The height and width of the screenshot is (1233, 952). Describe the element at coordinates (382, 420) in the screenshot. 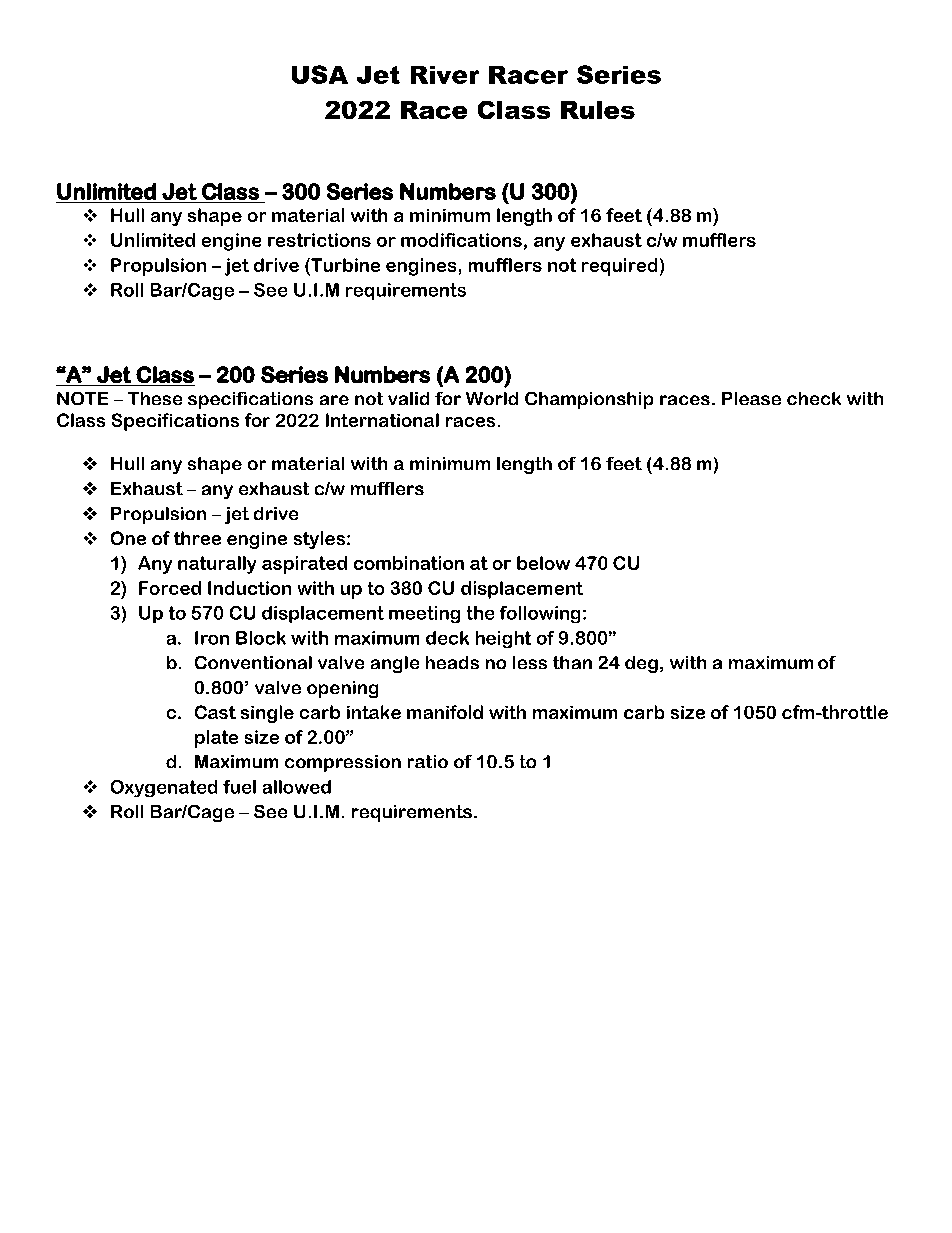

I see `International` at that location.
